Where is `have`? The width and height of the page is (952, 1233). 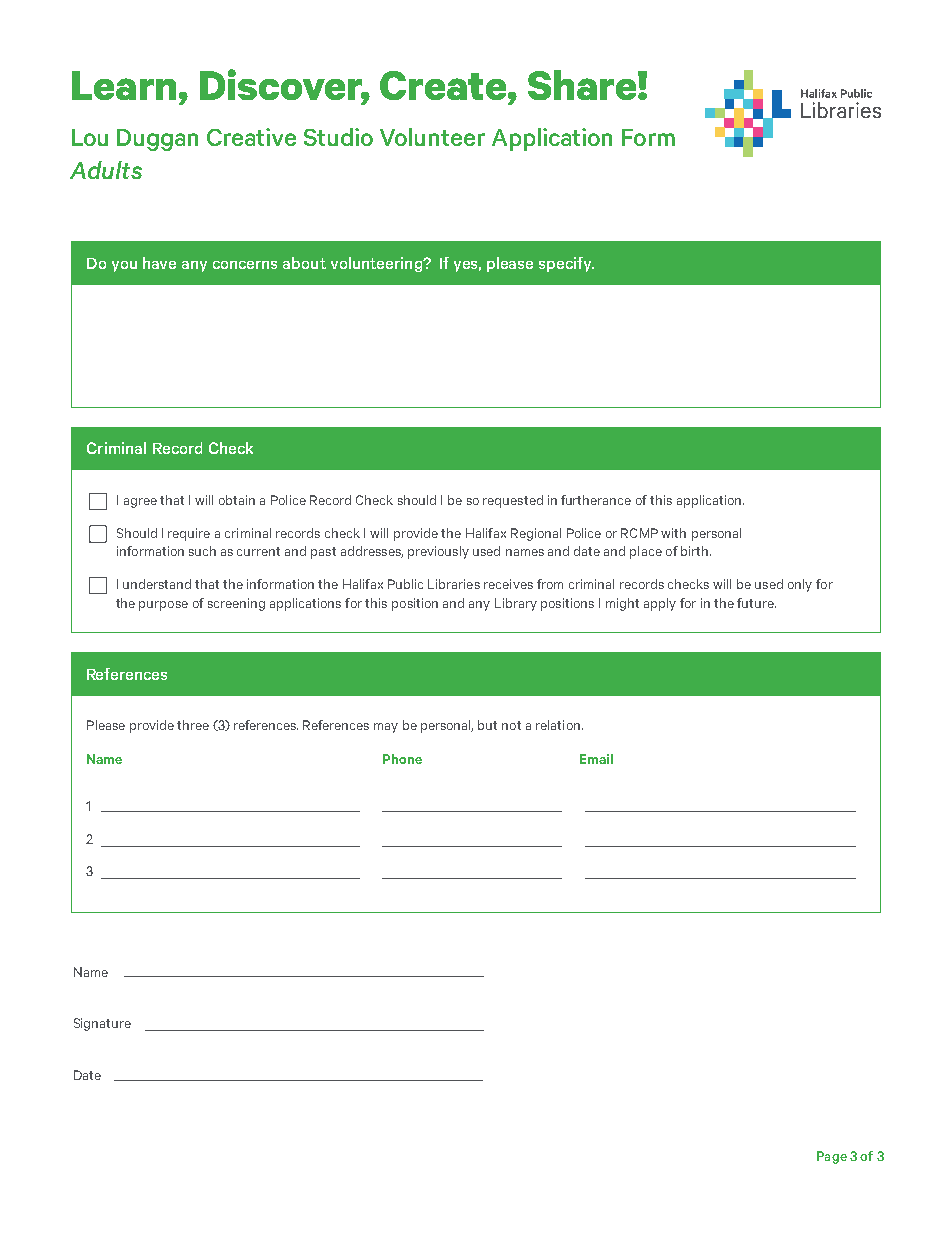 have is located at coordinates (159, 263).
